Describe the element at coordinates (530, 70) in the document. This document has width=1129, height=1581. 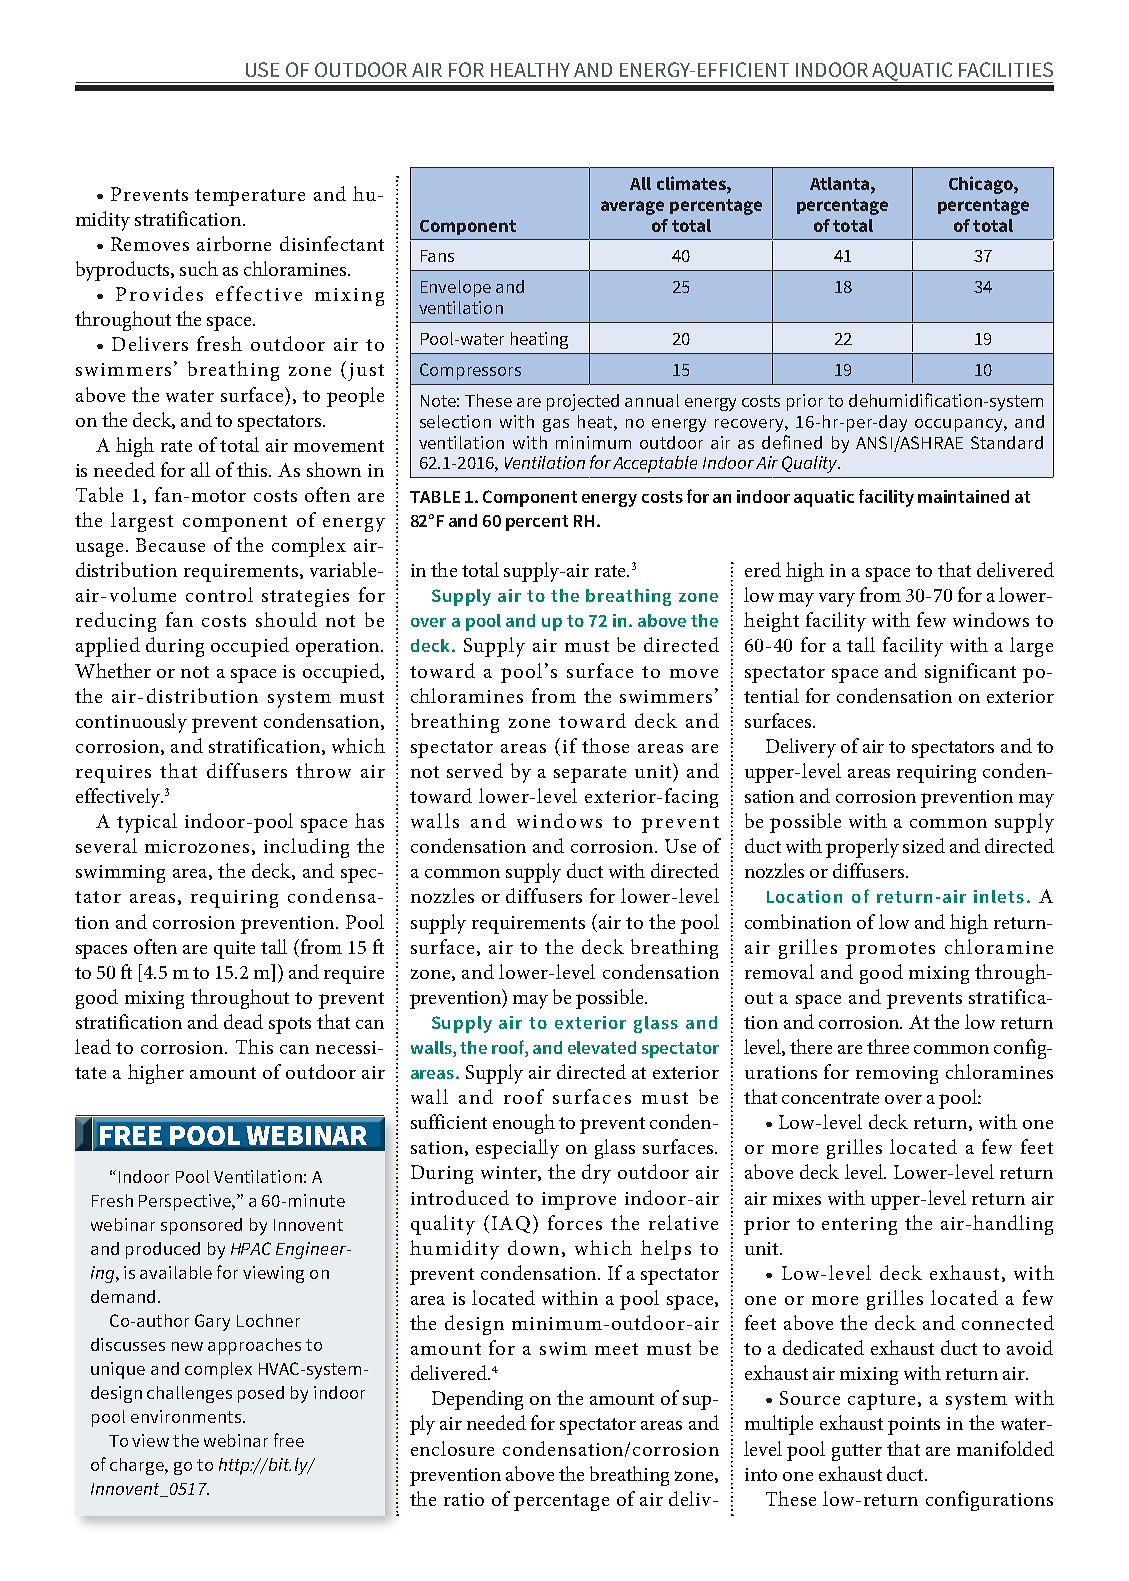
I see `HEALTHY` at that location.
